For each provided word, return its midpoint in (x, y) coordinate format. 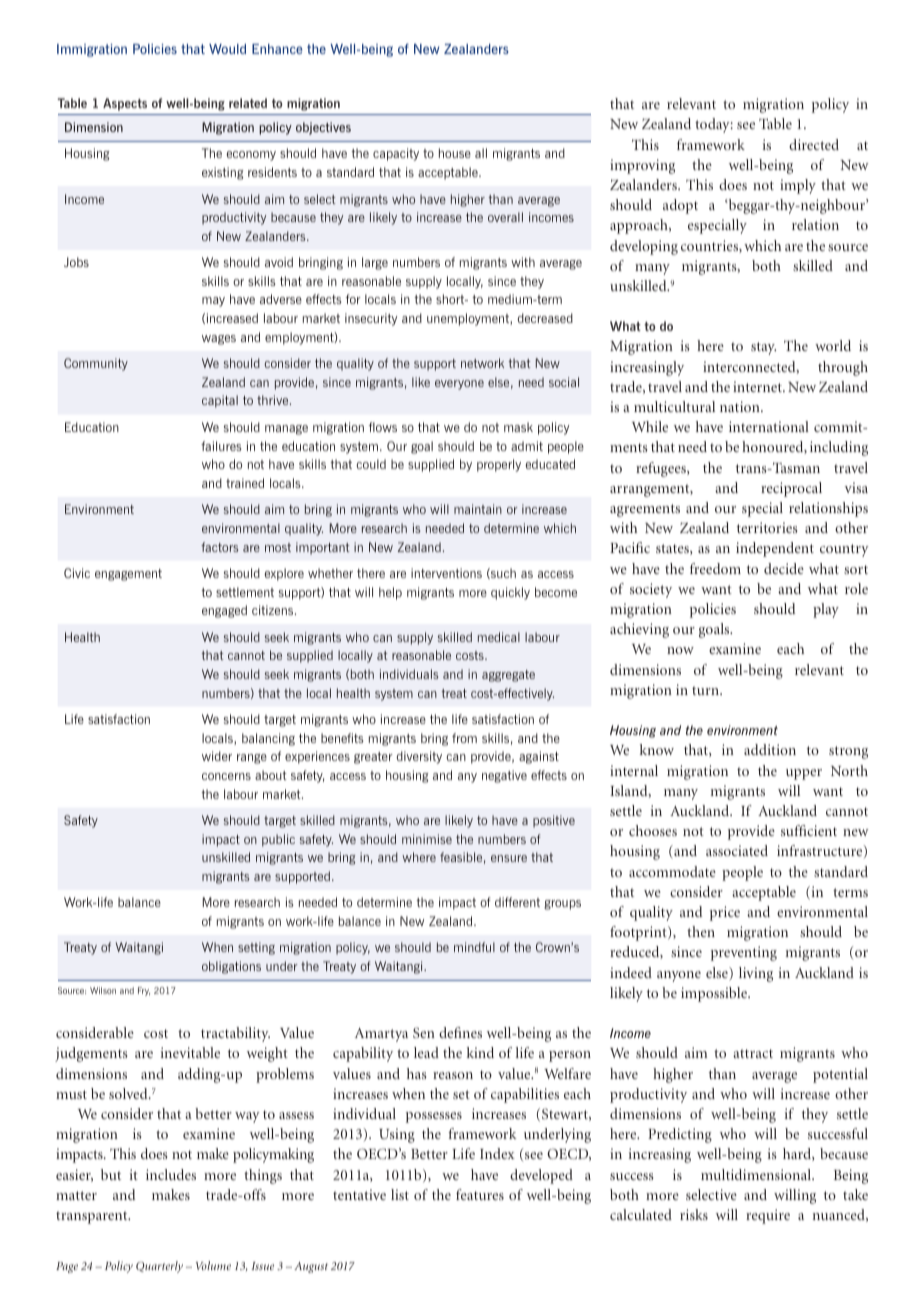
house (455, 153)
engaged (224, 611)
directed (814, 144)
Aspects (125, 104)
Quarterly (159, 1267)
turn (706, 690)
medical (499, 637)
